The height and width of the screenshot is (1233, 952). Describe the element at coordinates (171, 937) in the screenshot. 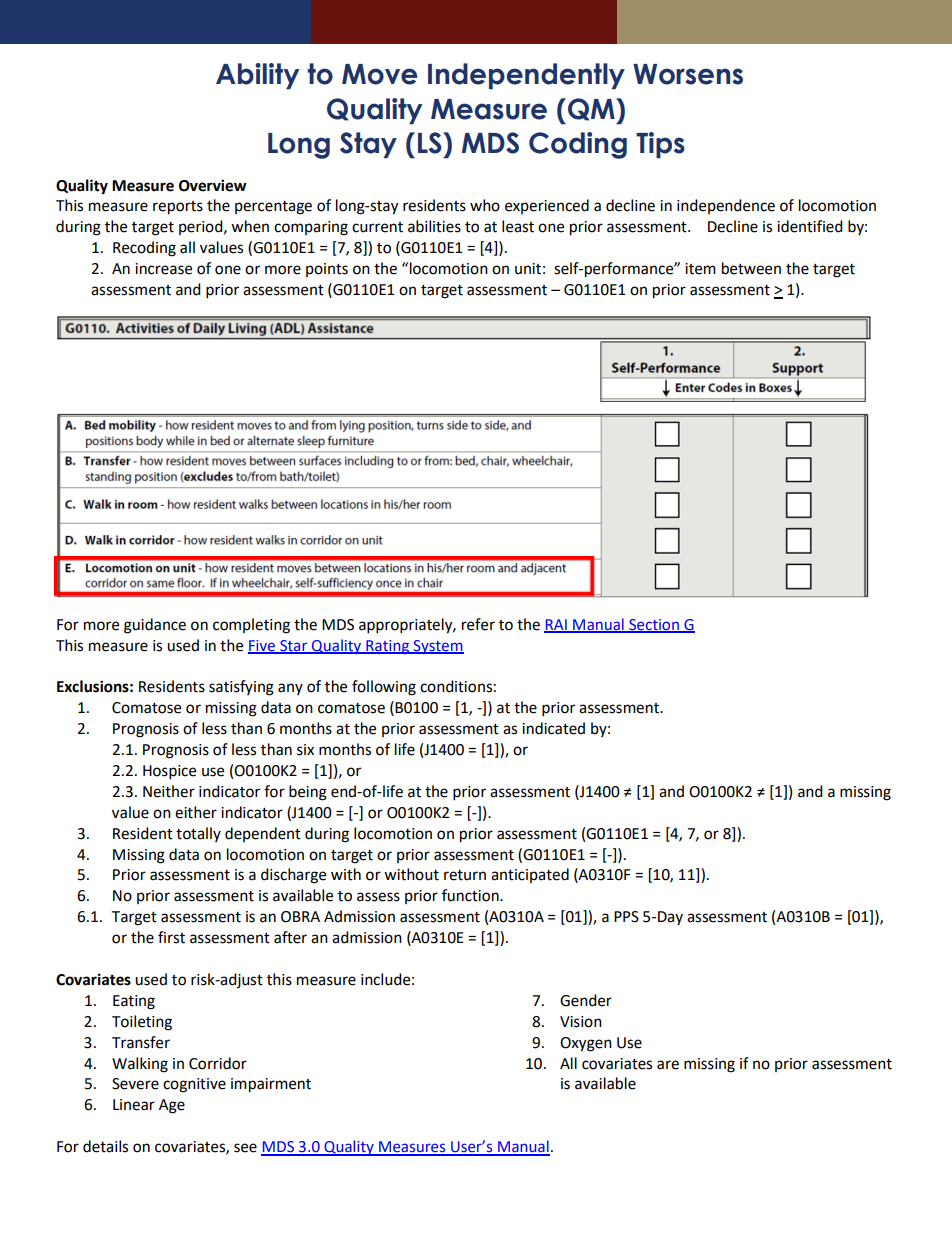

I see `first` at that location.
